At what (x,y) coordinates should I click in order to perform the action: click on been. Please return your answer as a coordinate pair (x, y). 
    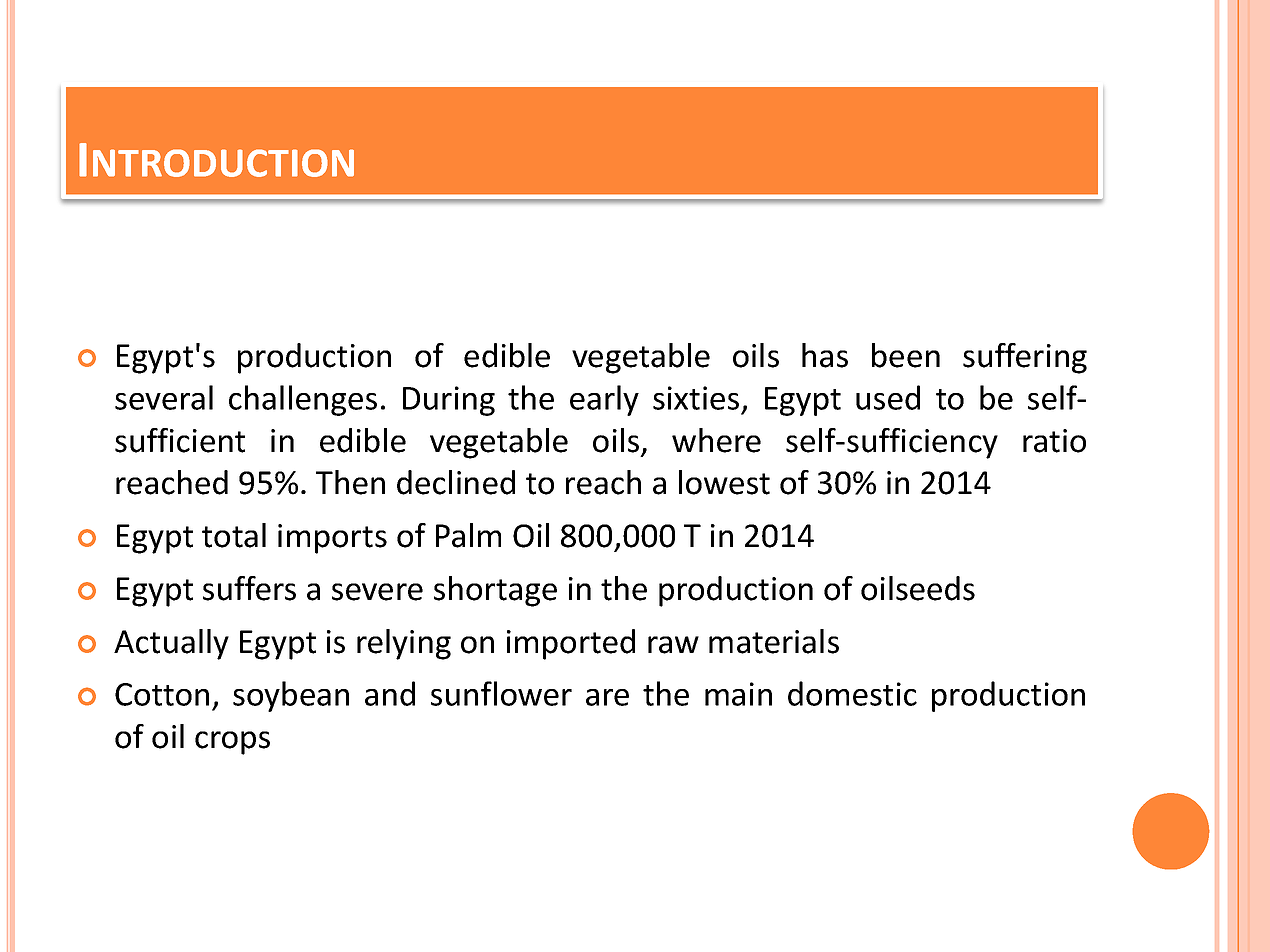
    Looking at the image, I should click on (906, 355).
